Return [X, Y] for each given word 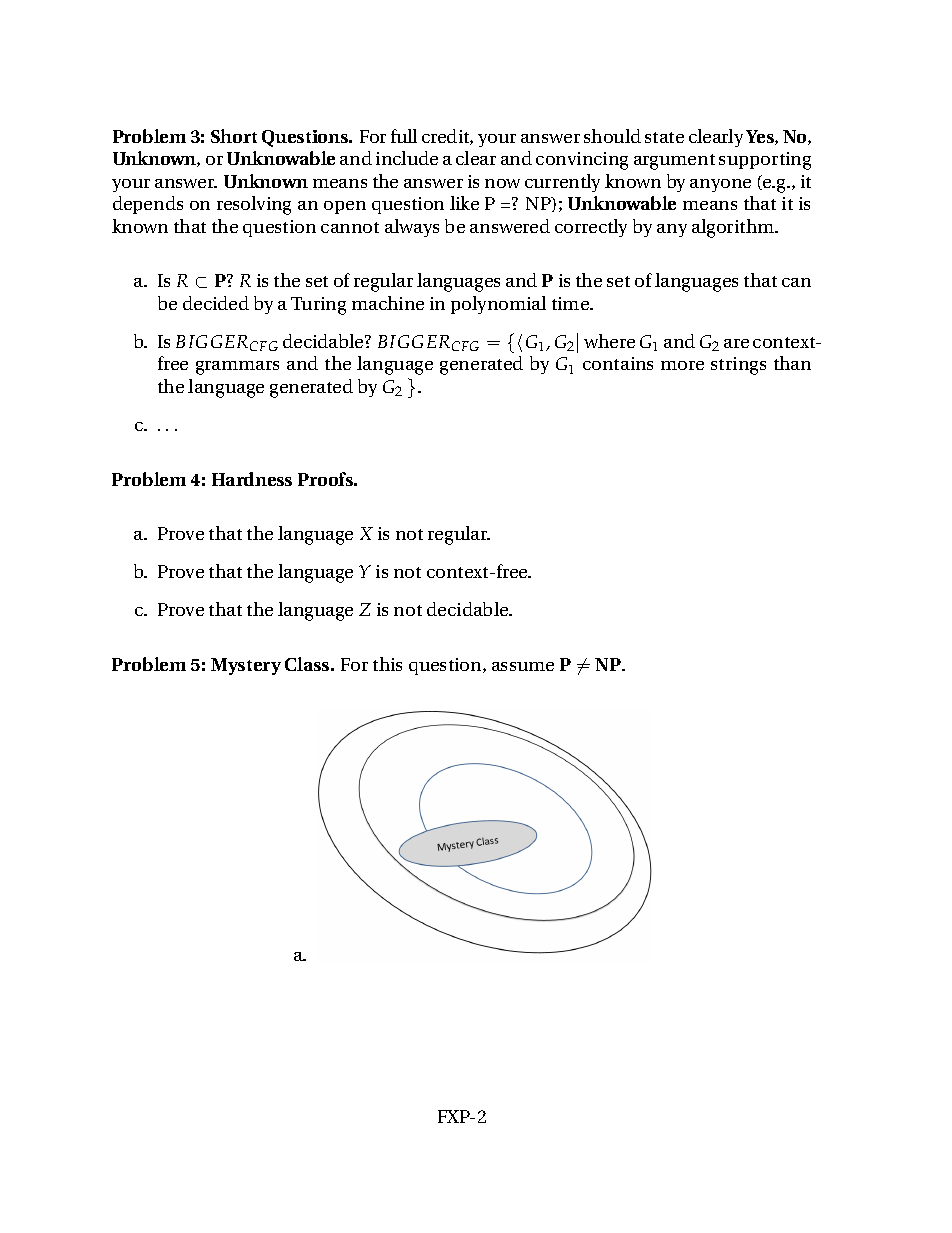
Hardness [252, 479]
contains [618, 363]
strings [738, 366]
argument [674, 162]
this [387, 664]
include [407, 158]
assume [523, 666]
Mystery [246, 666]
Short [234, 136]
